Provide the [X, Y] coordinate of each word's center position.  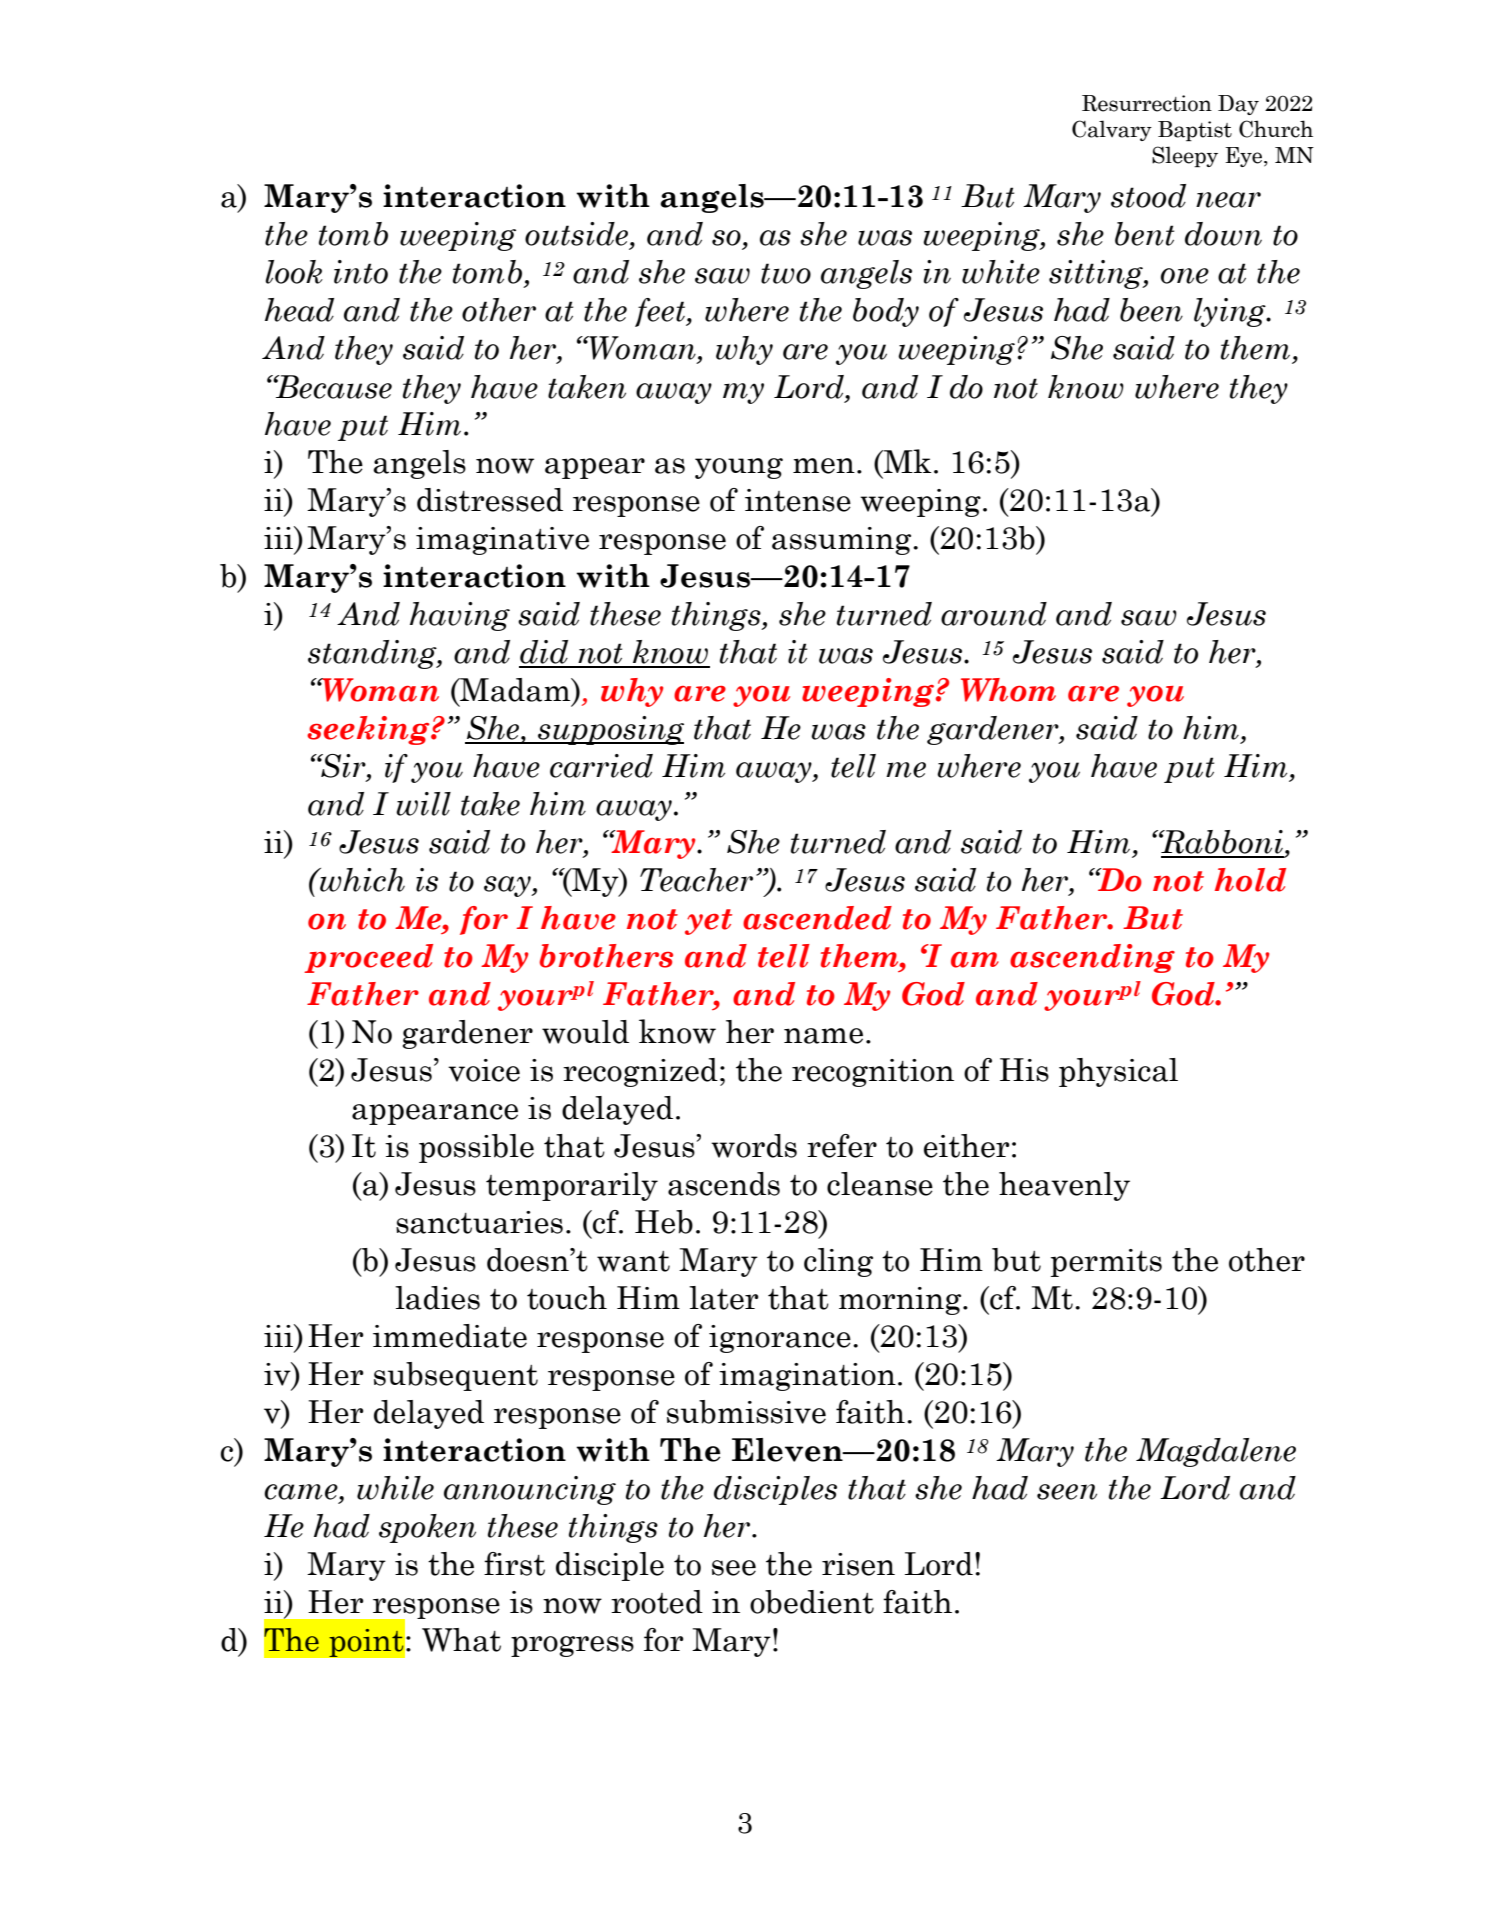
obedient [812, 1602]
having [460, 616]
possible [476, 1148]
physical [1118, 1072]
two [786, 273]
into [361, 272]
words [754, 1146]
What [461, 1640]
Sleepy [1185, 156]
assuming [843, 541]
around [994, 614]
